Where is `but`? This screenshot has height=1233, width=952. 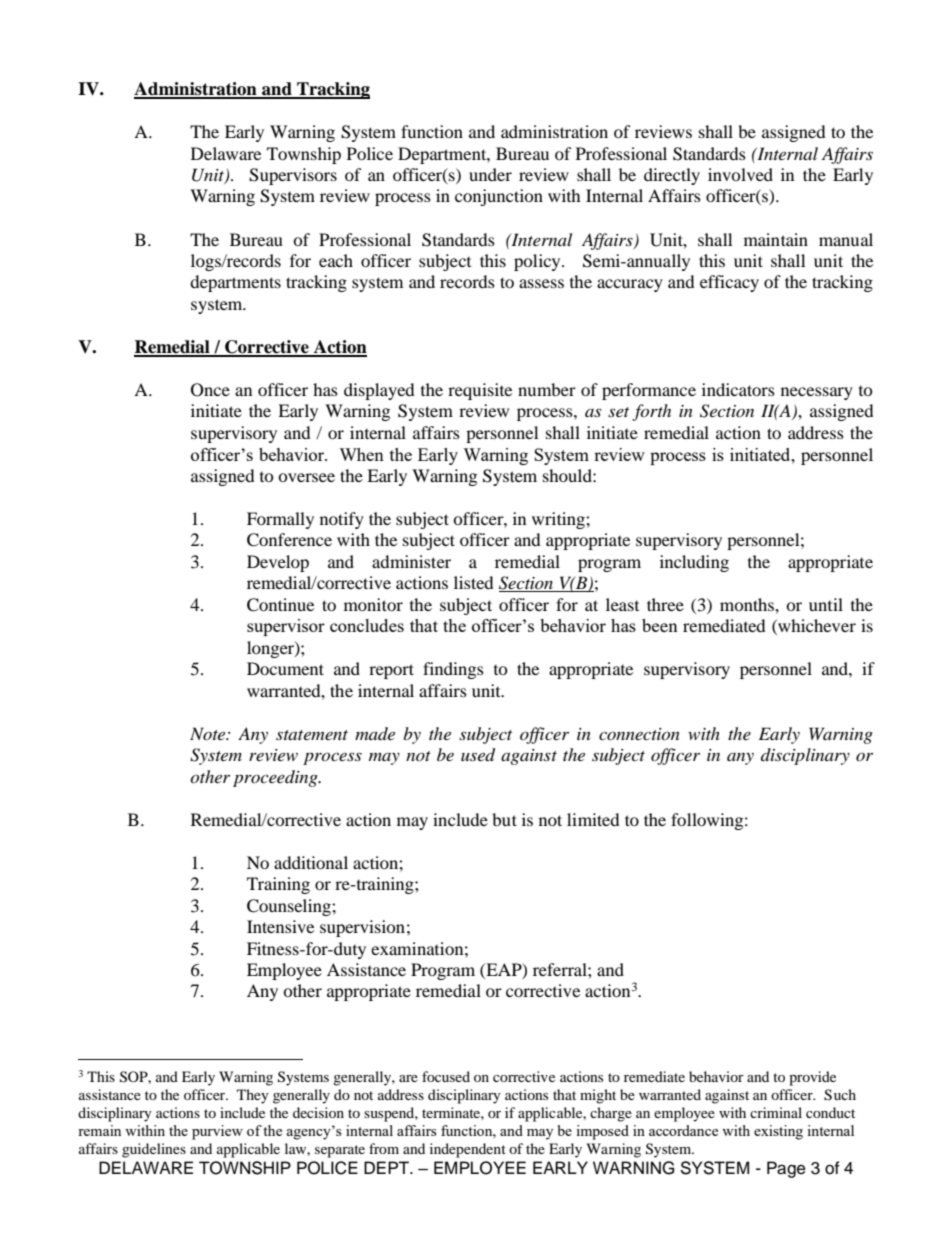
but is located at coordinates (504, 819).
